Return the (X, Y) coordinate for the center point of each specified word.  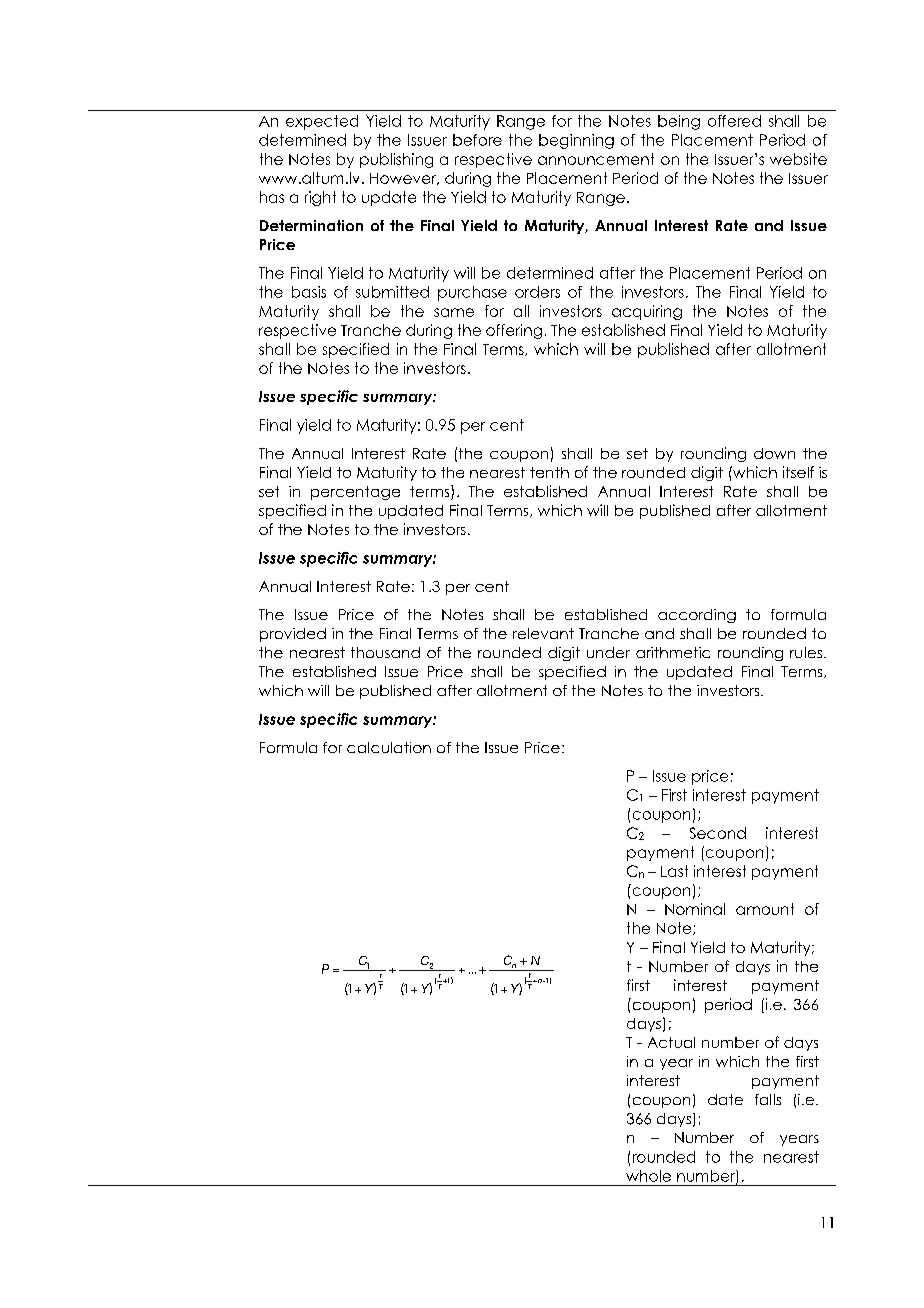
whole (648, 1176)
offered (734, 121)
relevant (543, 633)
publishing (396, 160)
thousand (385, 652)
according (697, 616)
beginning (576, 141)
